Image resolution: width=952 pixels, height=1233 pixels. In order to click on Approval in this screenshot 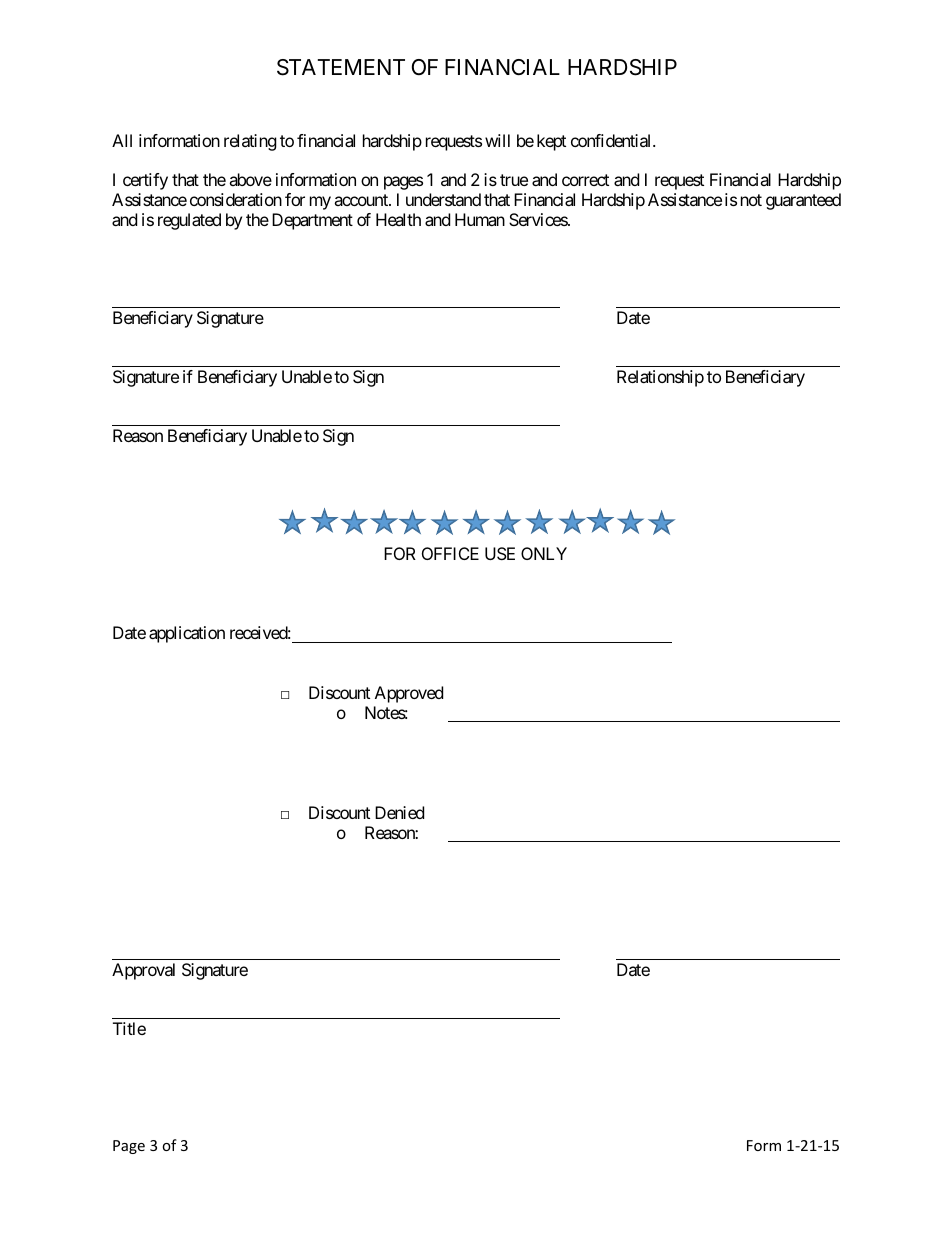, I will do `click(143, 971)`.
